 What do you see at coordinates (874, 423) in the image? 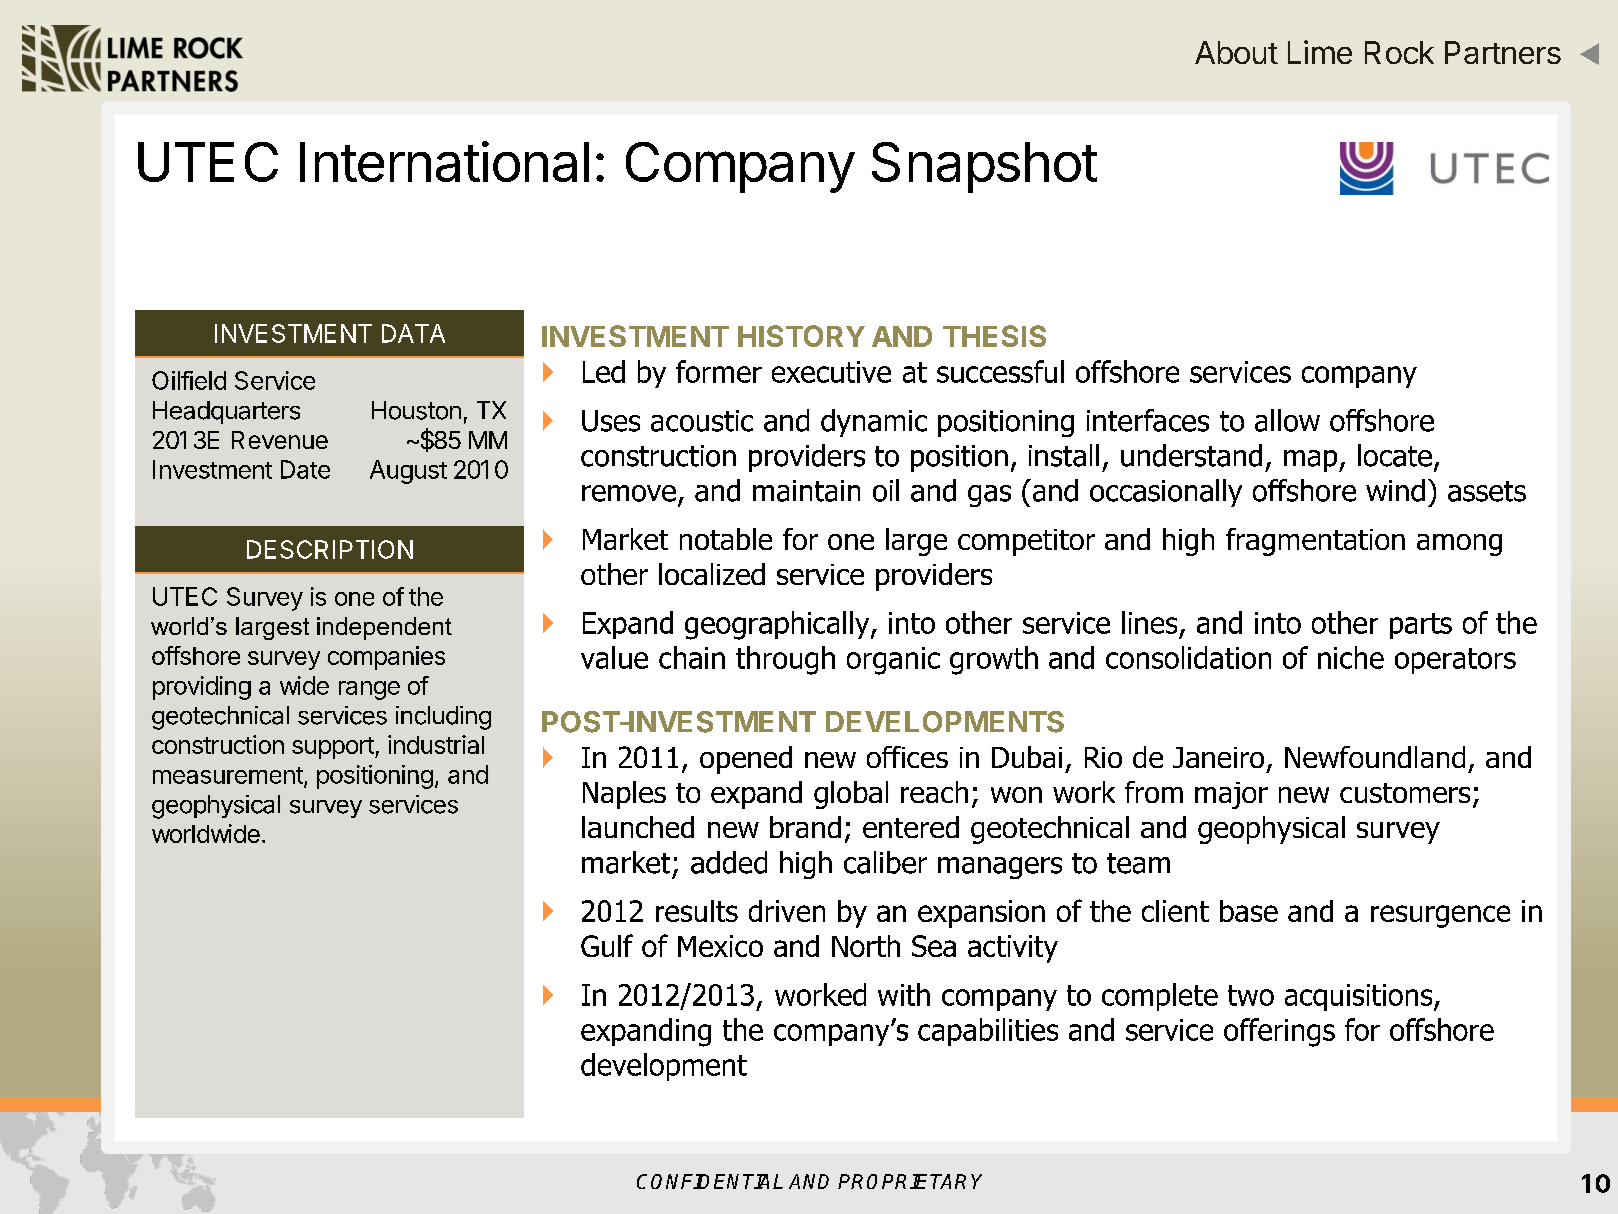
I see `dynamic` at bounding box center [874, 423].
